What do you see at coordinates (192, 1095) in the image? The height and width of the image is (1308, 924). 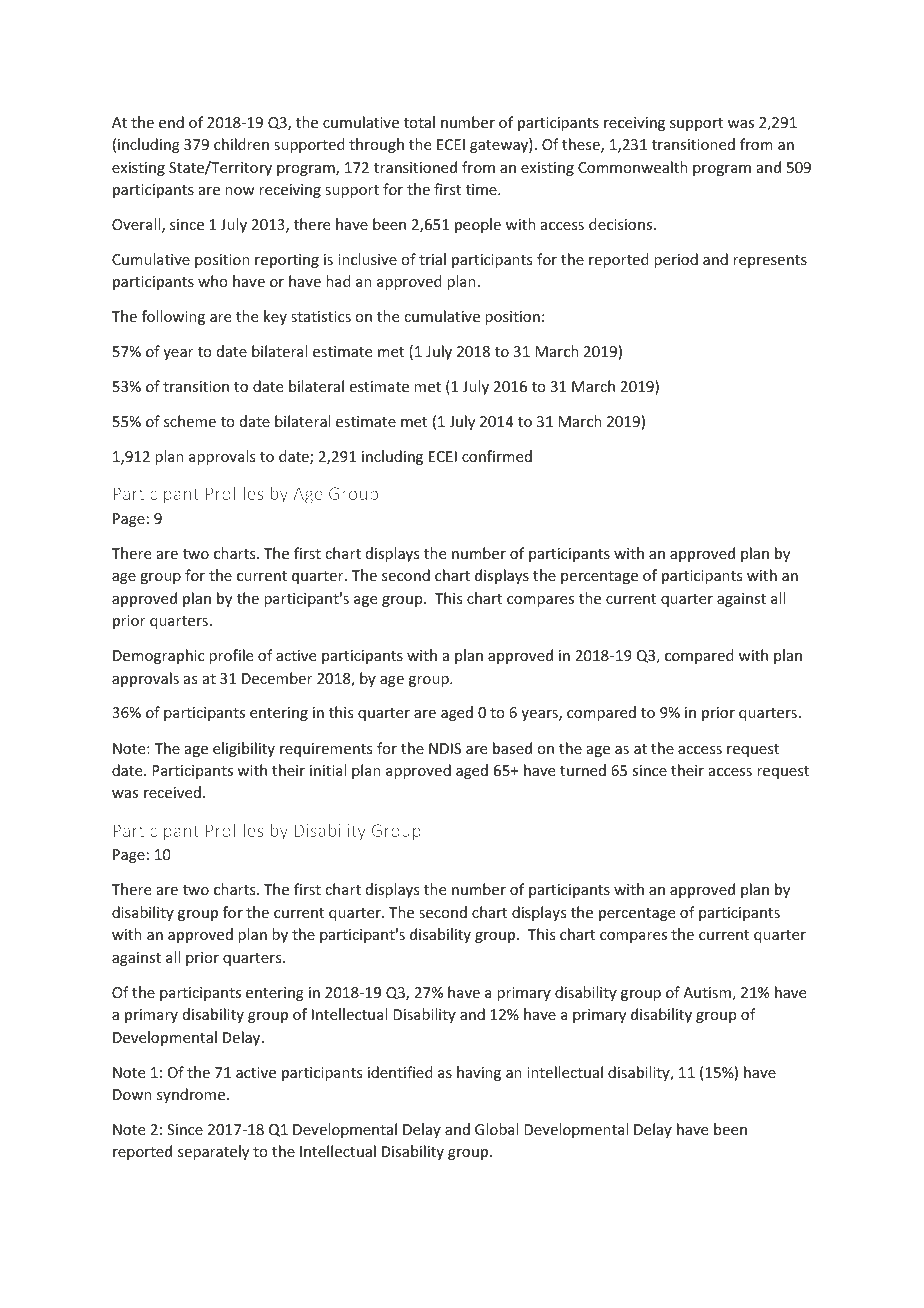 I see `syndrome` at bounding box center [192, 1095].
